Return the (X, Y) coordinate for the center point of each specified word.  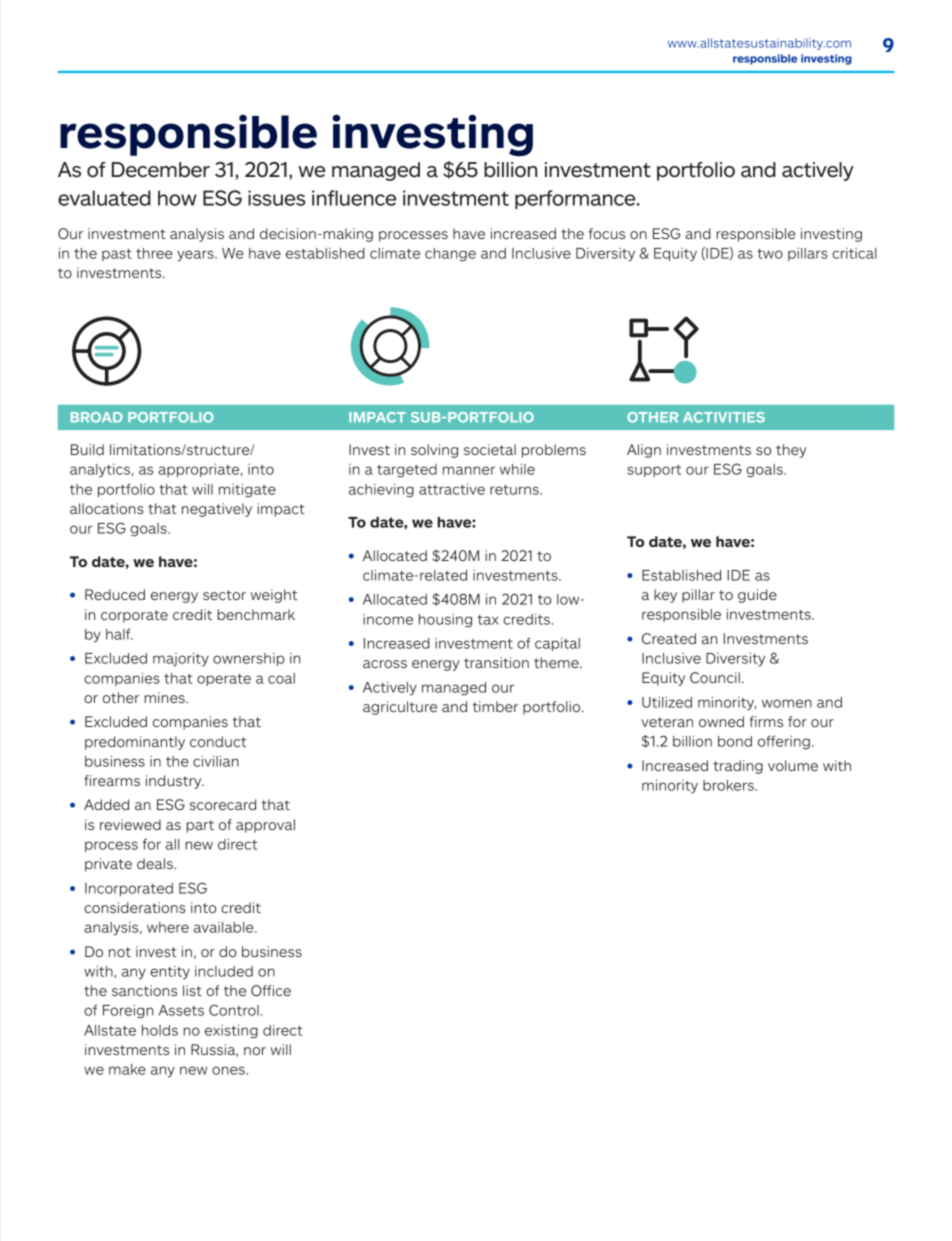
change (450, 255)
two (770, 254)
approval (265, 826)
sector (224, 595)
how (177, 198)
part (200, 826)
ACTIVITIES (724, 417)
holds (160, 1030)
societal (490, 449)
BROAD (97, 417)
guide (757, 596)
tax (488, 620)
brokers (729, 785)
